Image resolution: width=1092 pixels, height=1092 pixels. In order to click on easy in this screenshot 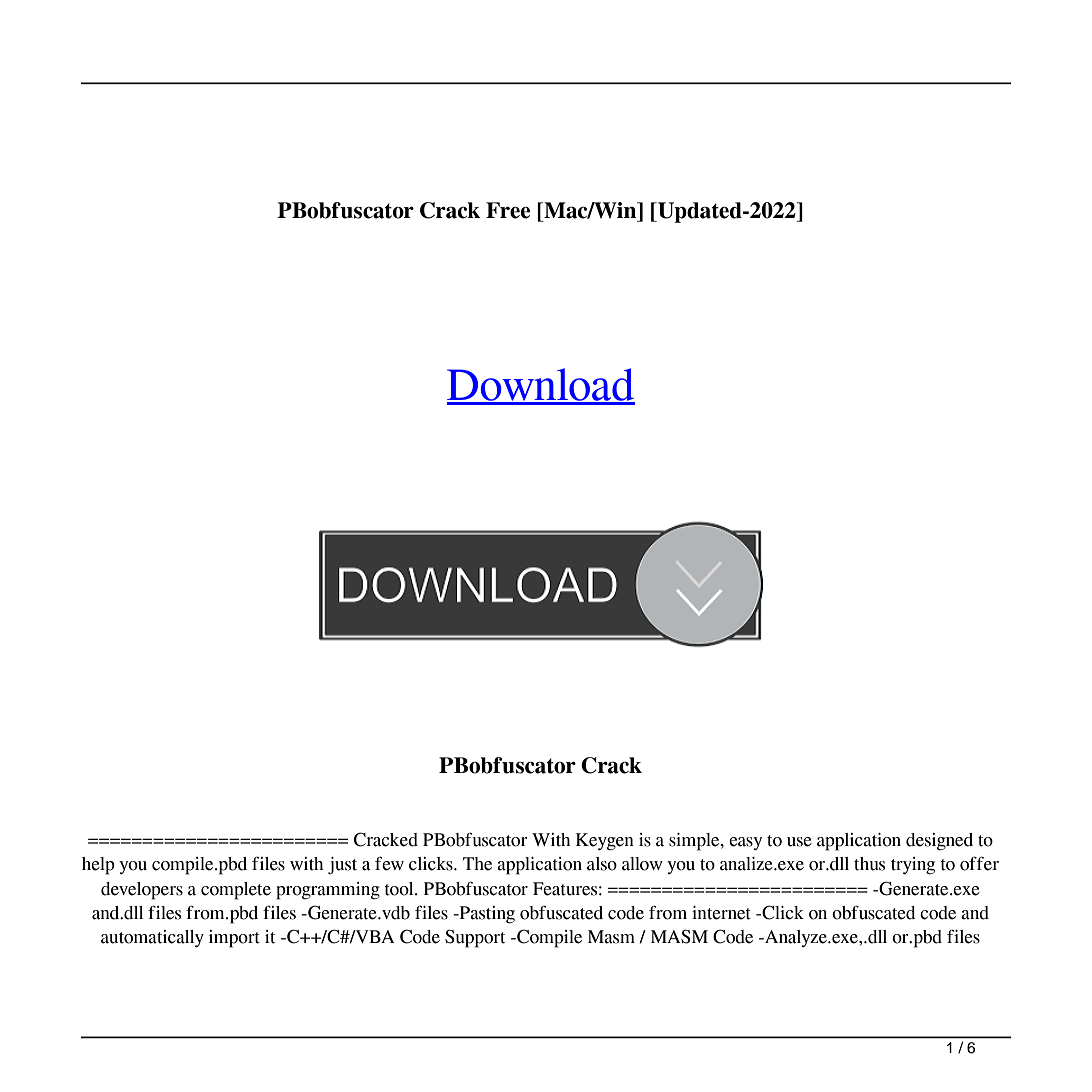, I will do `click(745, 843)`.
